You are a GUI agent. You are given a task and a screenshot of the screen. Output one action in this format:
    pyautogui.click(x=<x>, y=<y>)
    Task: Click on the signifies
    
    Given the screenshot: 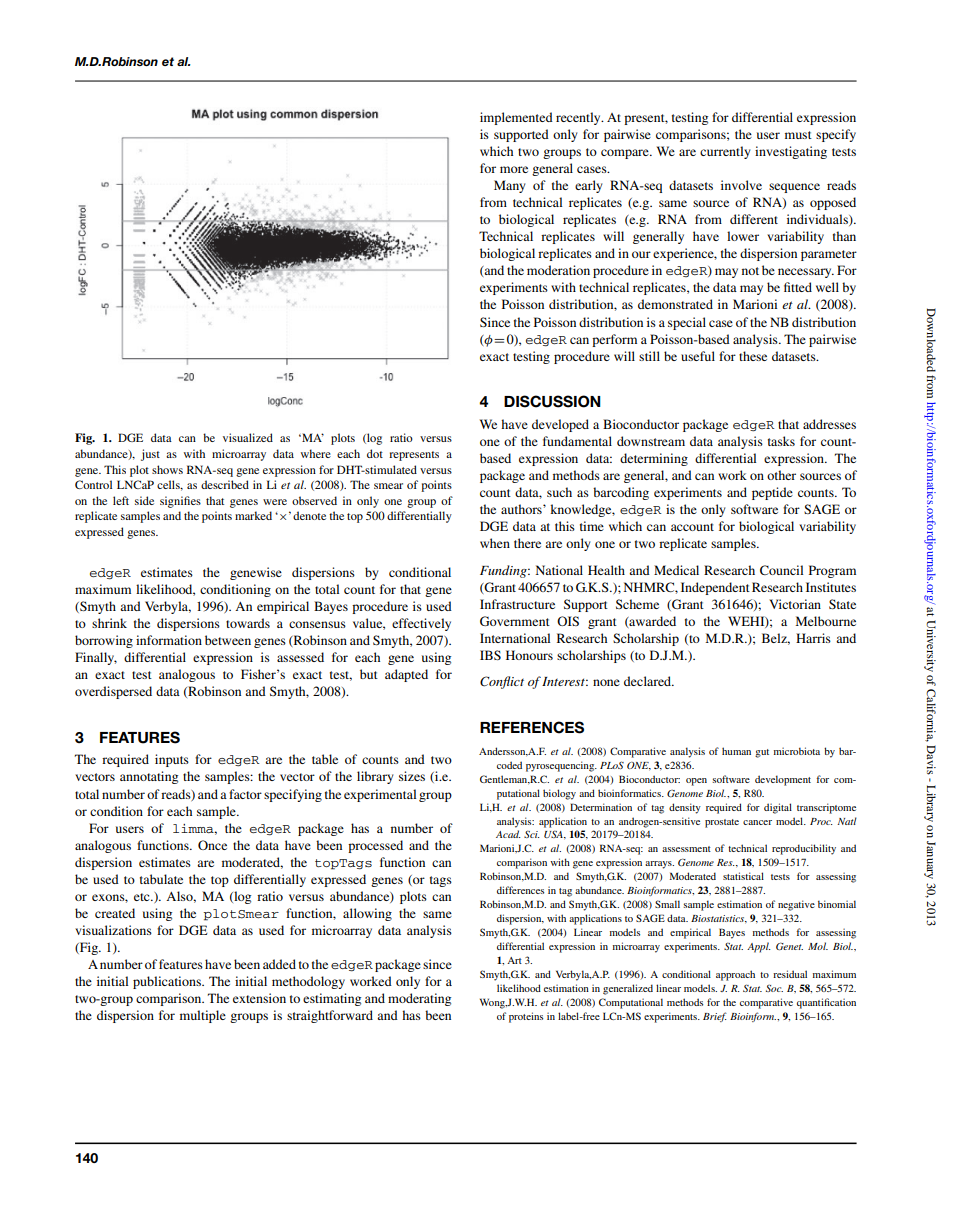 What is the action you would take?
    pyautogui.click(x=180, y=502)
